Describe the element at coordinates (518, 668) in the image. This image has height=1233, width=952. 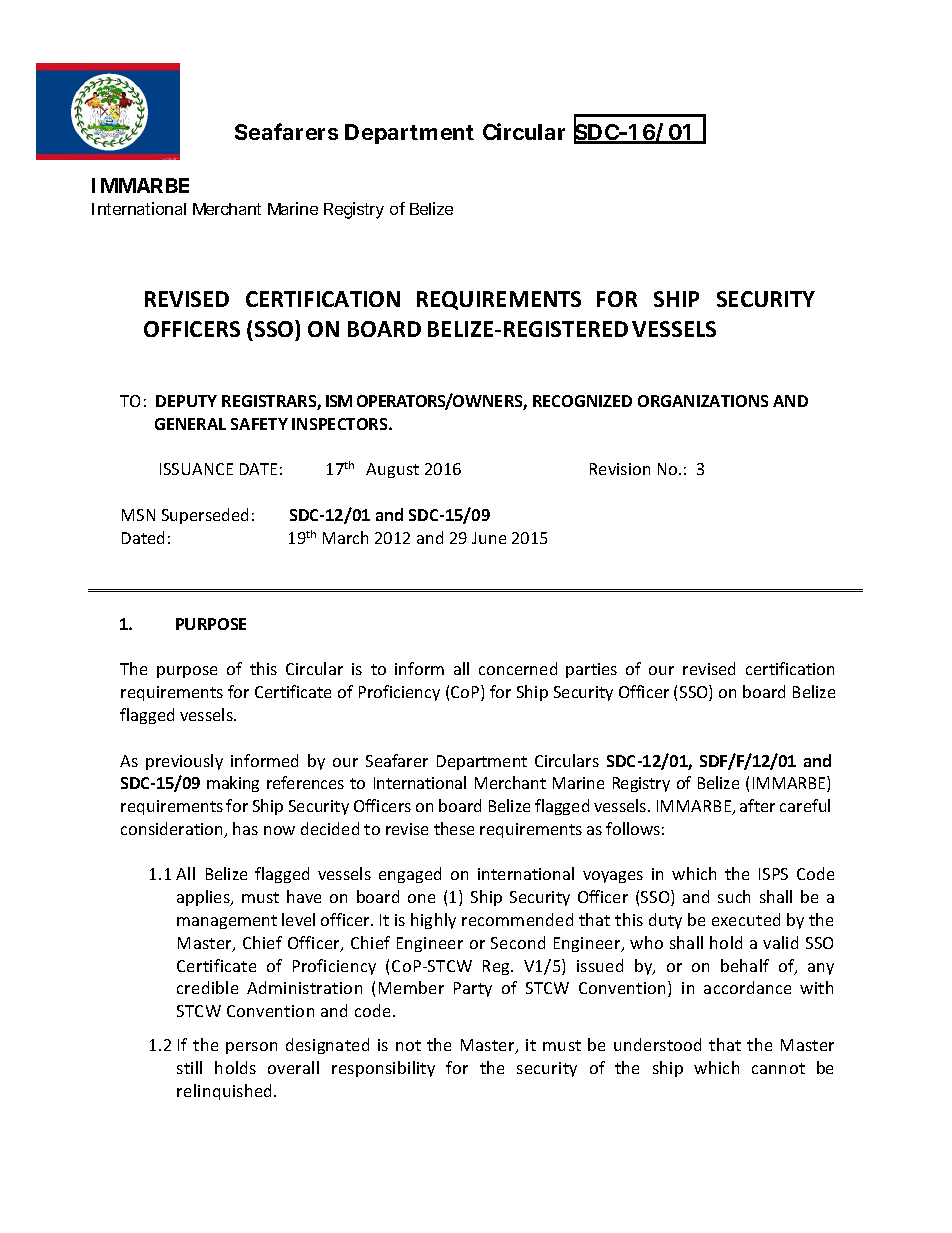
I see `concerned` at that location.
